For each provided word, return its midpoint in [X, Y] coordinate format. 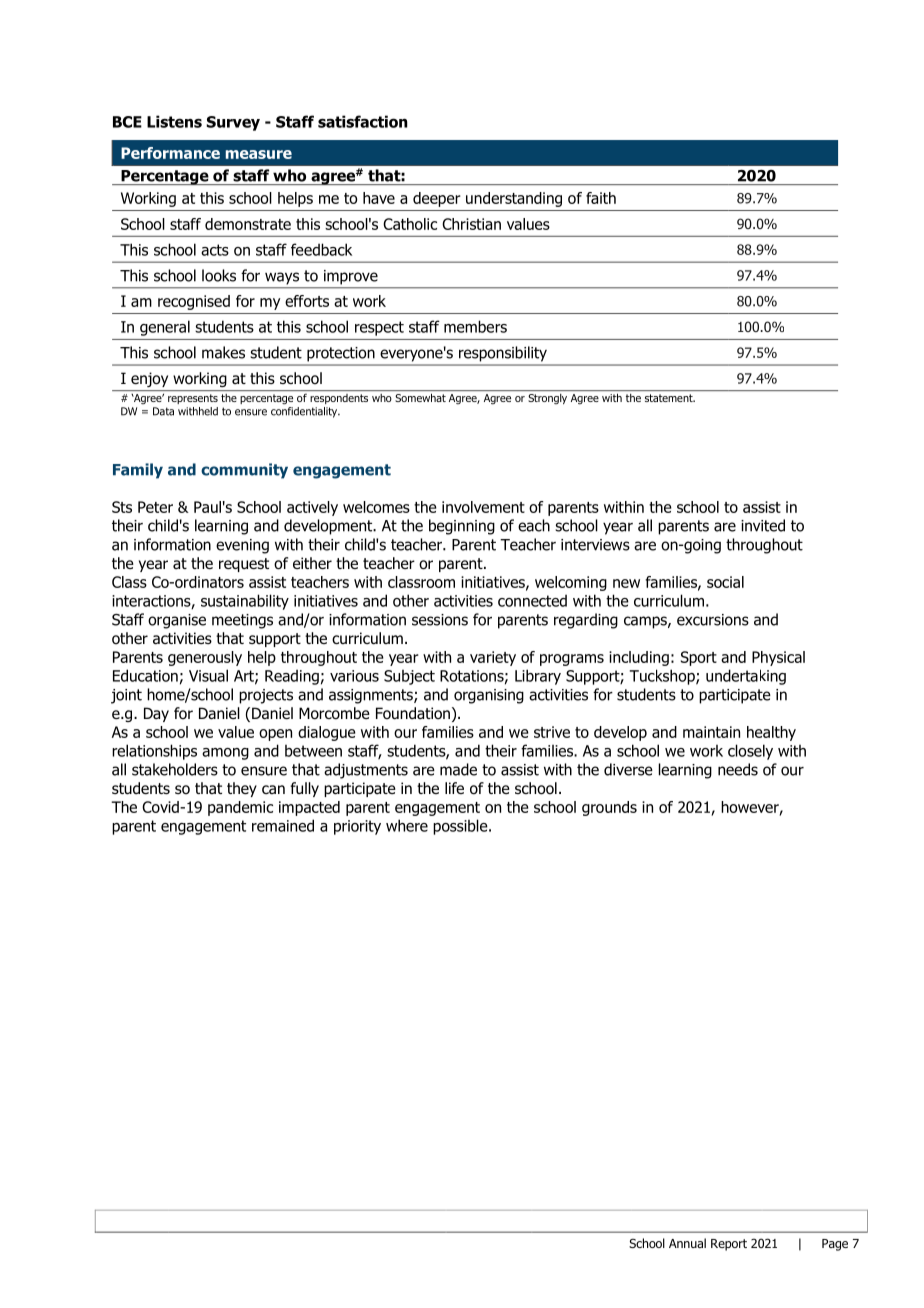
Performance [170, 153]
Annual [687, 1243]
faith [601, 198]
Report [729, 1245]
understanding [514, 199]
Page [835, 1245]
